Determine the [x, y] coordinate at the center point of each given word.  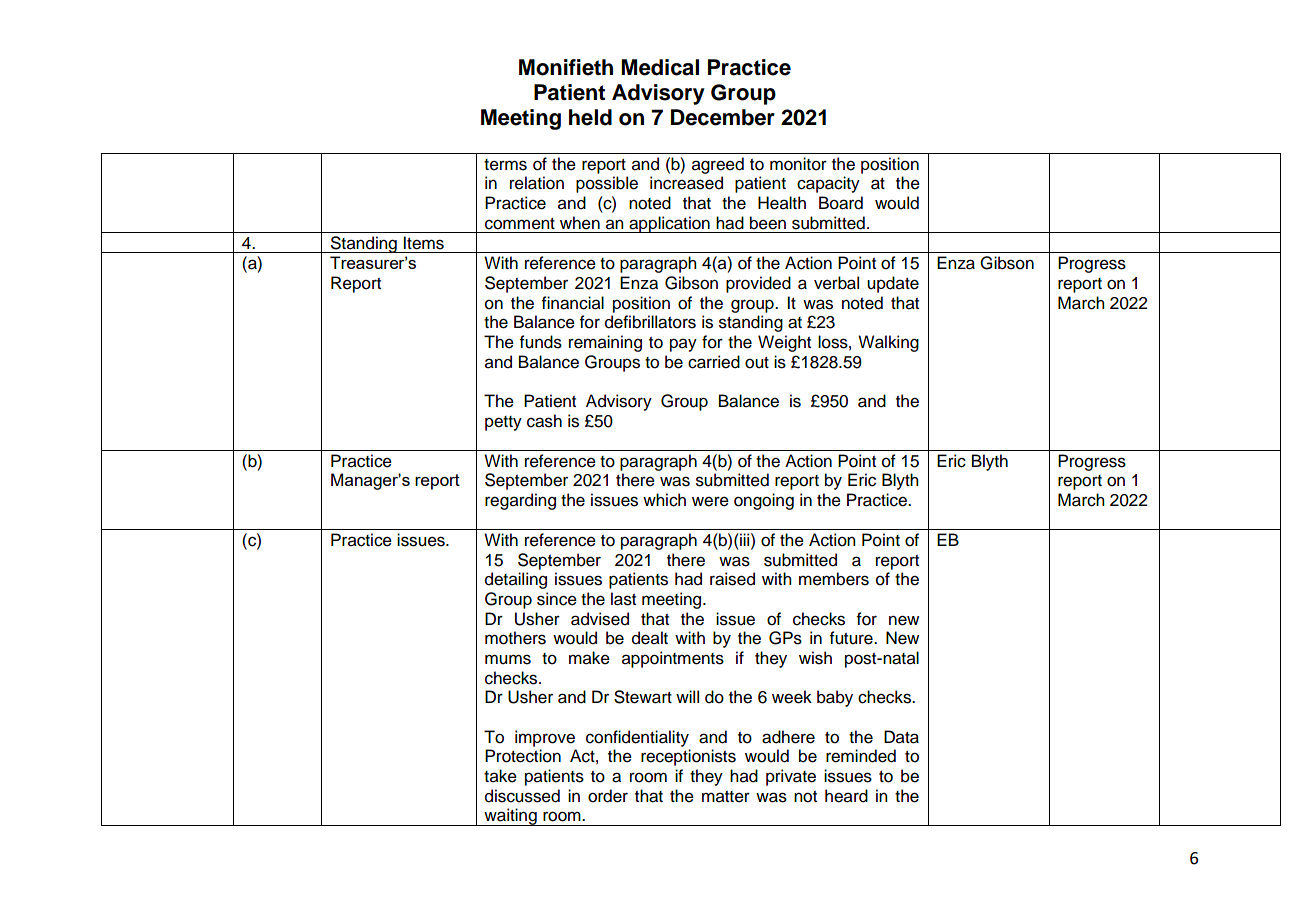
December [723, 117]
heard [846, 796]
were [710, 501]
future [852, 638]
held [590, 117]
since [557, 599]
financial [573, 303]
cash [544, 421]
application [669, 224]
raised [732, 579]
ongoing [764, 501]
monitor [798, 164]
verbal [836, 283]
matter [726, 797]
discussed [522, 796]
